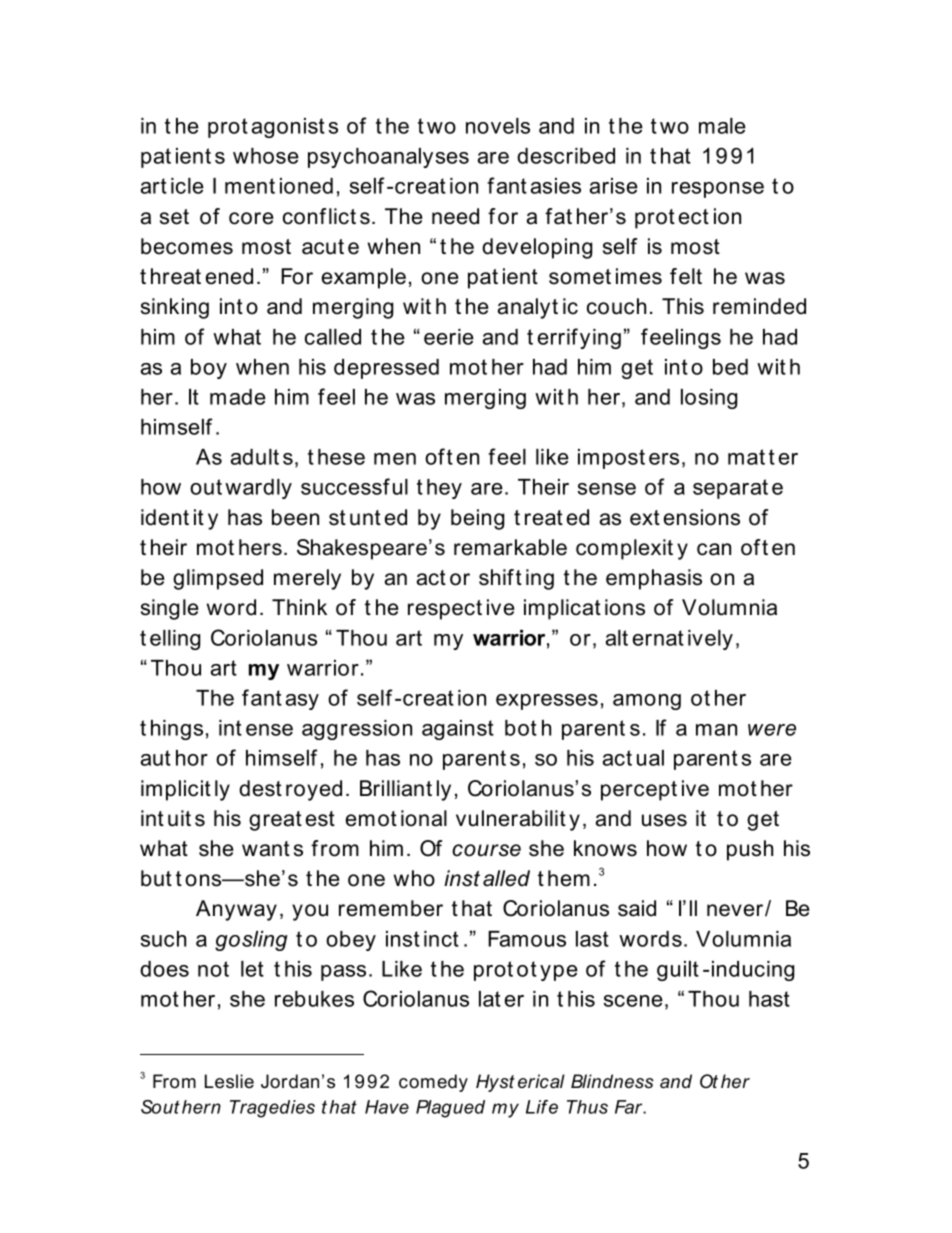 Image resolution: width=952 pixels, height=1233 pixels. Describe the element at coordinates (433, 1083) in the page. I see `comedy` at that location.
